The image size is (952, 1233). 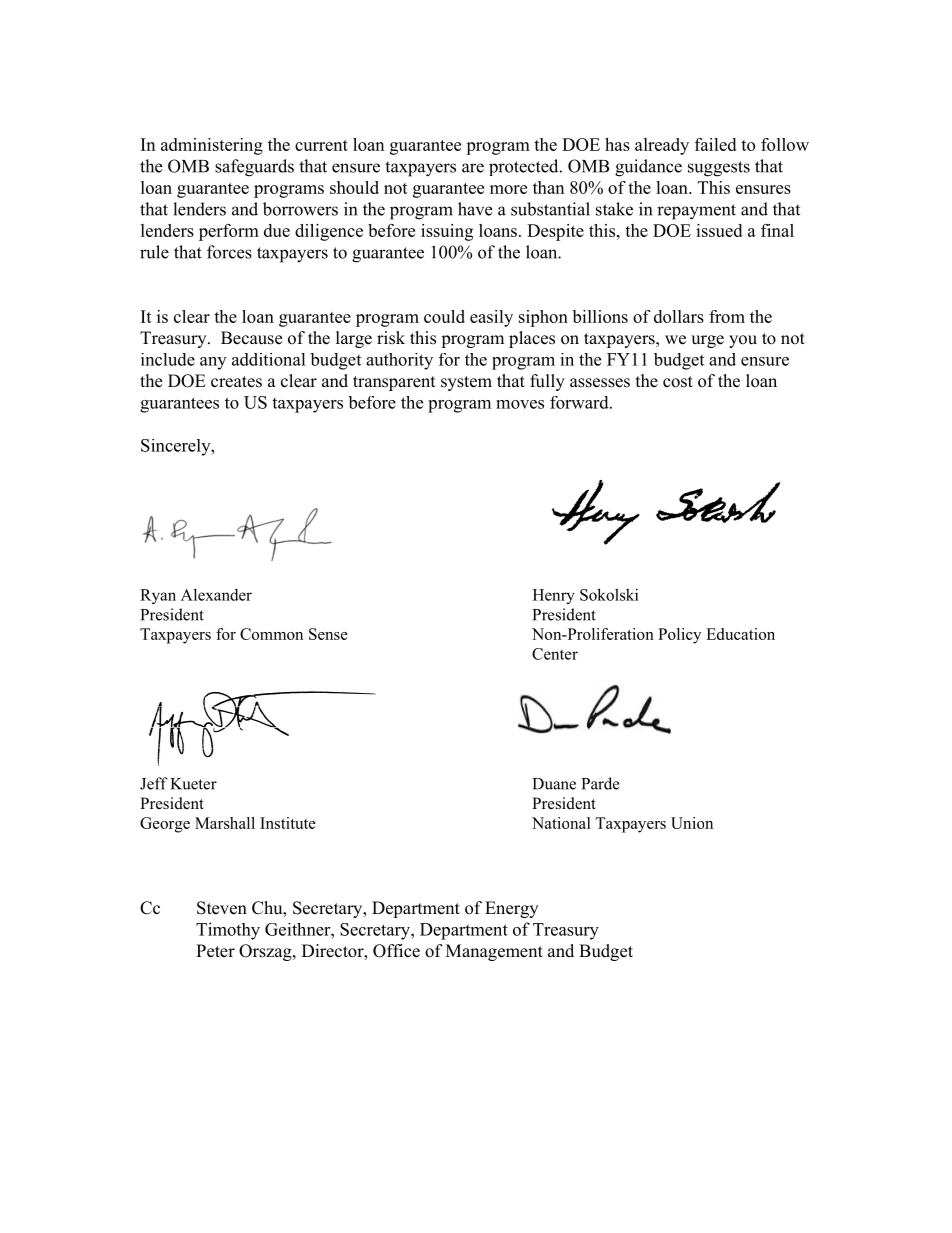 What do you see at coordinates (254, 168) in the document?
I see `safeguards` at bounding box center [254, 168].
